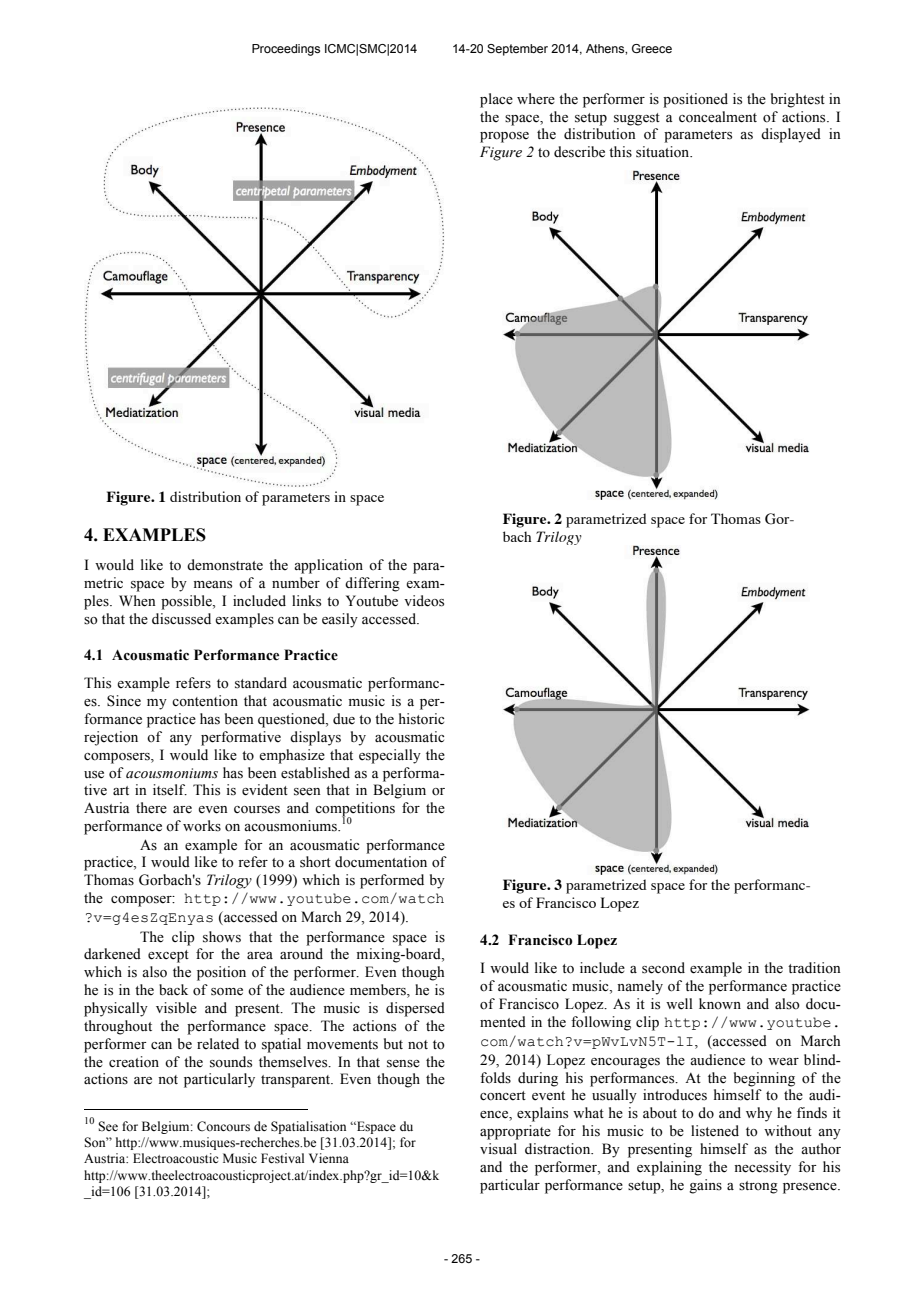 Image resolution: width=924 pixels, height=1308 pixels. What do you see at coordinates (718, 117) in the screenshot?
I see `concealment` at bounding box center [718, 117].
